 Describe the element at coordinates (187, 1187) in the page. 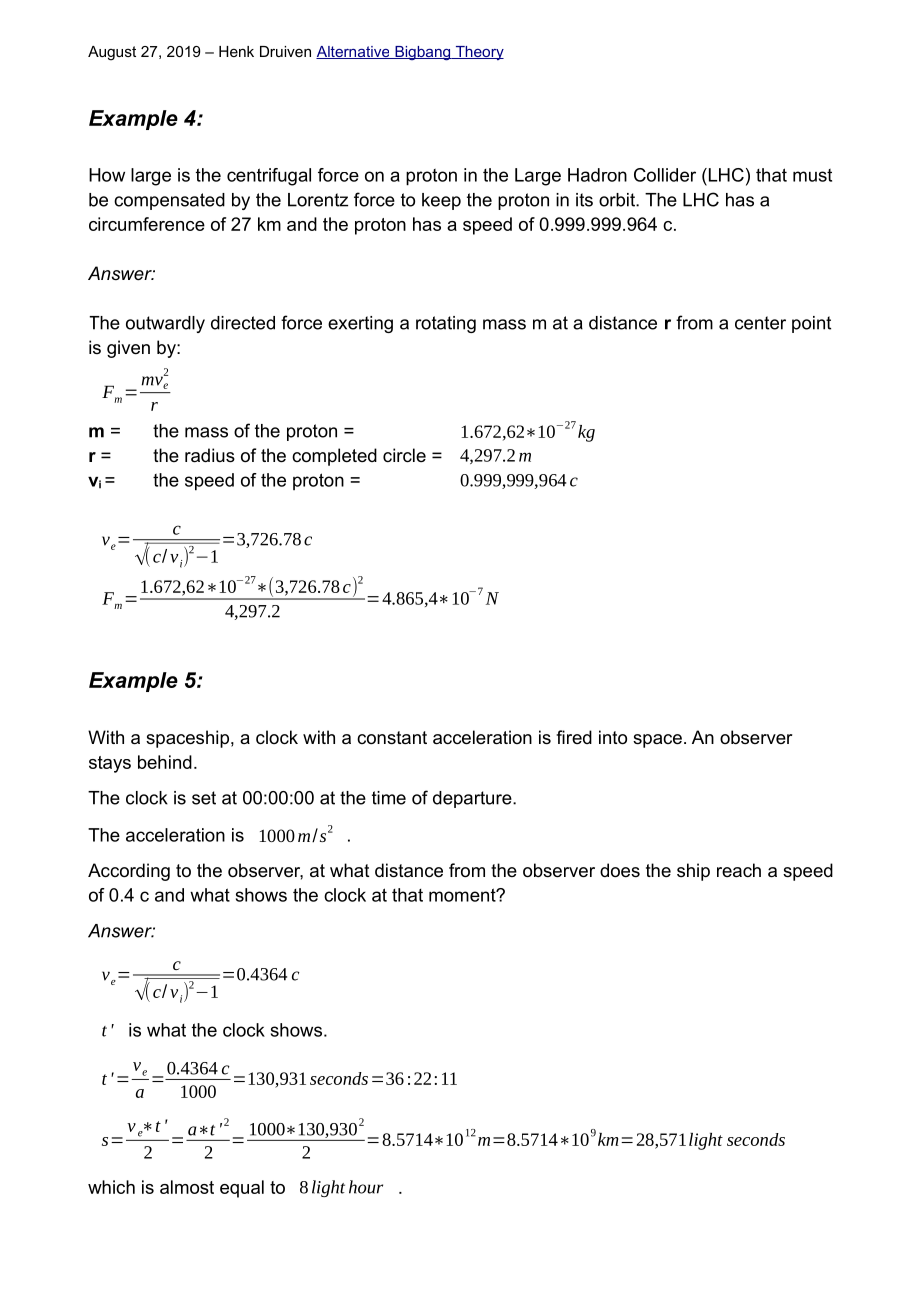

I see `almost` at that location.
